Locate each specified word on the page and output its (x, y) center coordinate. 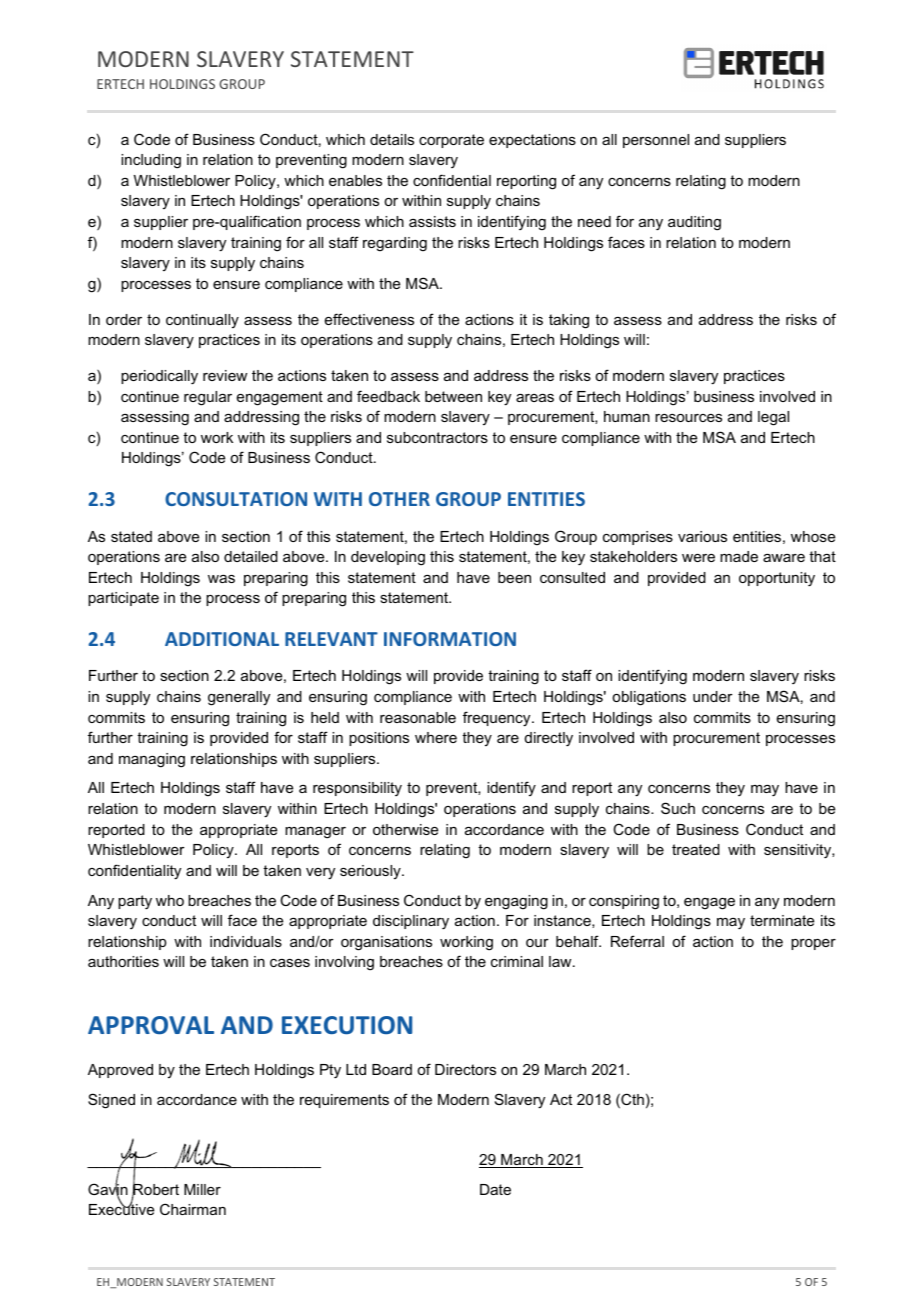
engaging (516, 902)
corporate (451, 141)
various (702, 536)
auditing (694, 223)
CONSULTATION (236, 499)
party (135, 902)
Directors (465, 1069)
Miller (202, 1189)
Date (495, 1189)
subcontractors (437, 437)
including (151, 161)
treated (696, 849)
